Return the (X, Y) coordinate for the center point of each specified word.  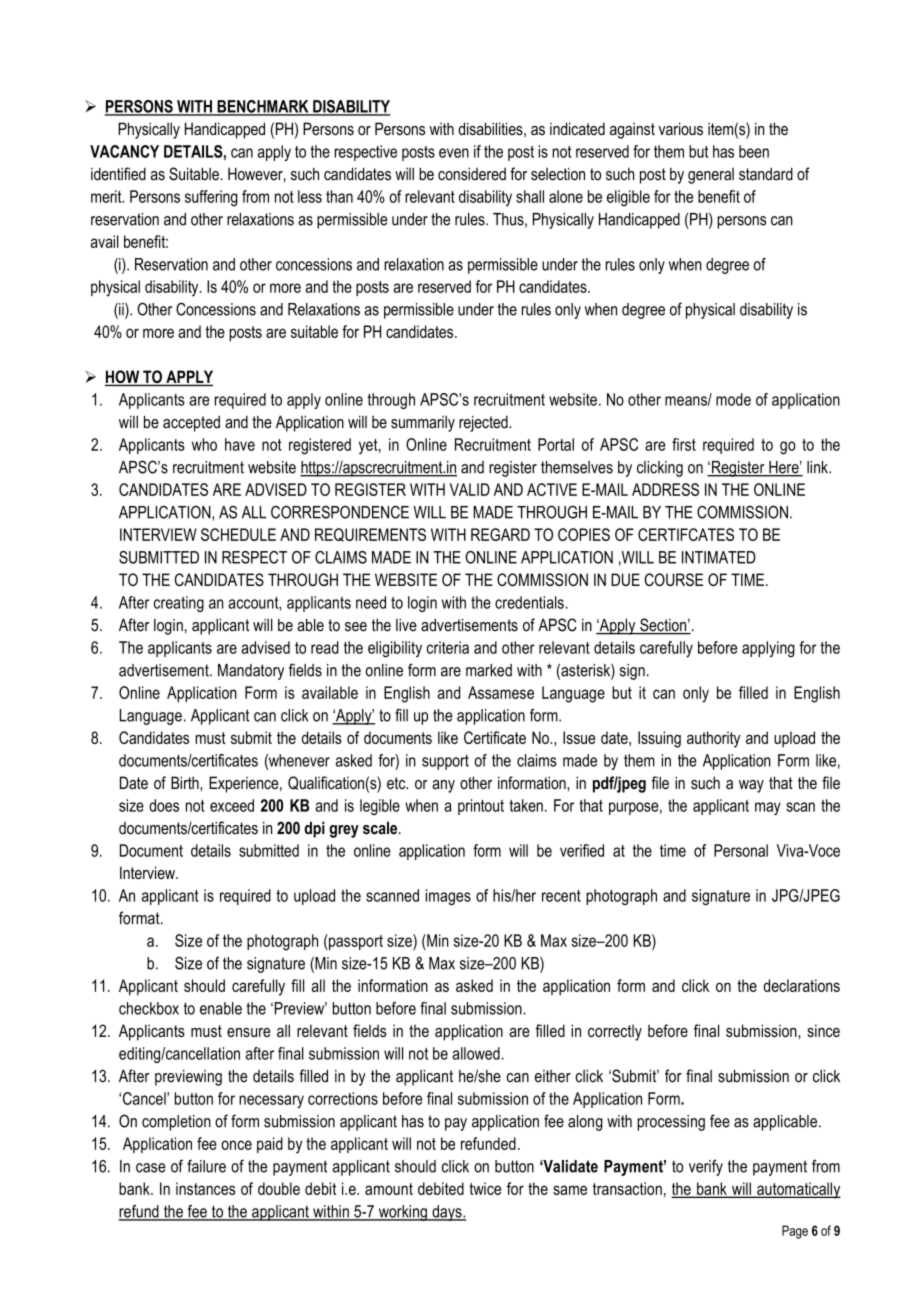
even (454, 153)
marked (489, 670)
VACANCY (124, 151)
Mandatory (251, 672)
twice (485, 1188)
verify (706, 1167)
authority (713, 739)
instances (206, 1188)
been (754, 151)
